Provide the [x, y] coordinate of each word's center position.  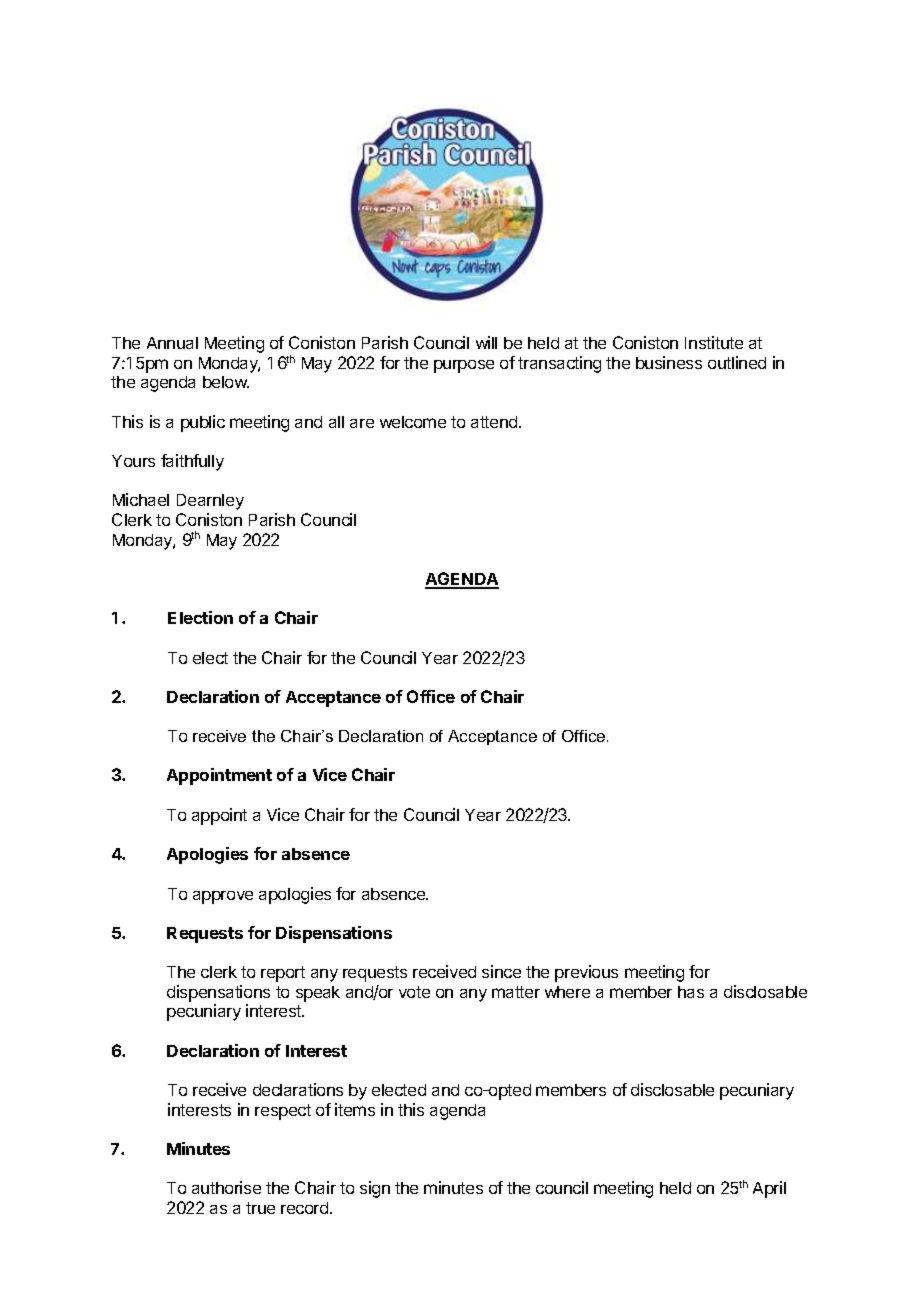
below [226, 382]
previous [586, 973]
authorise [226, 1187]
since [501, 971]
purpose [464, 366]
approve [223, 897]
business [669, 362]
